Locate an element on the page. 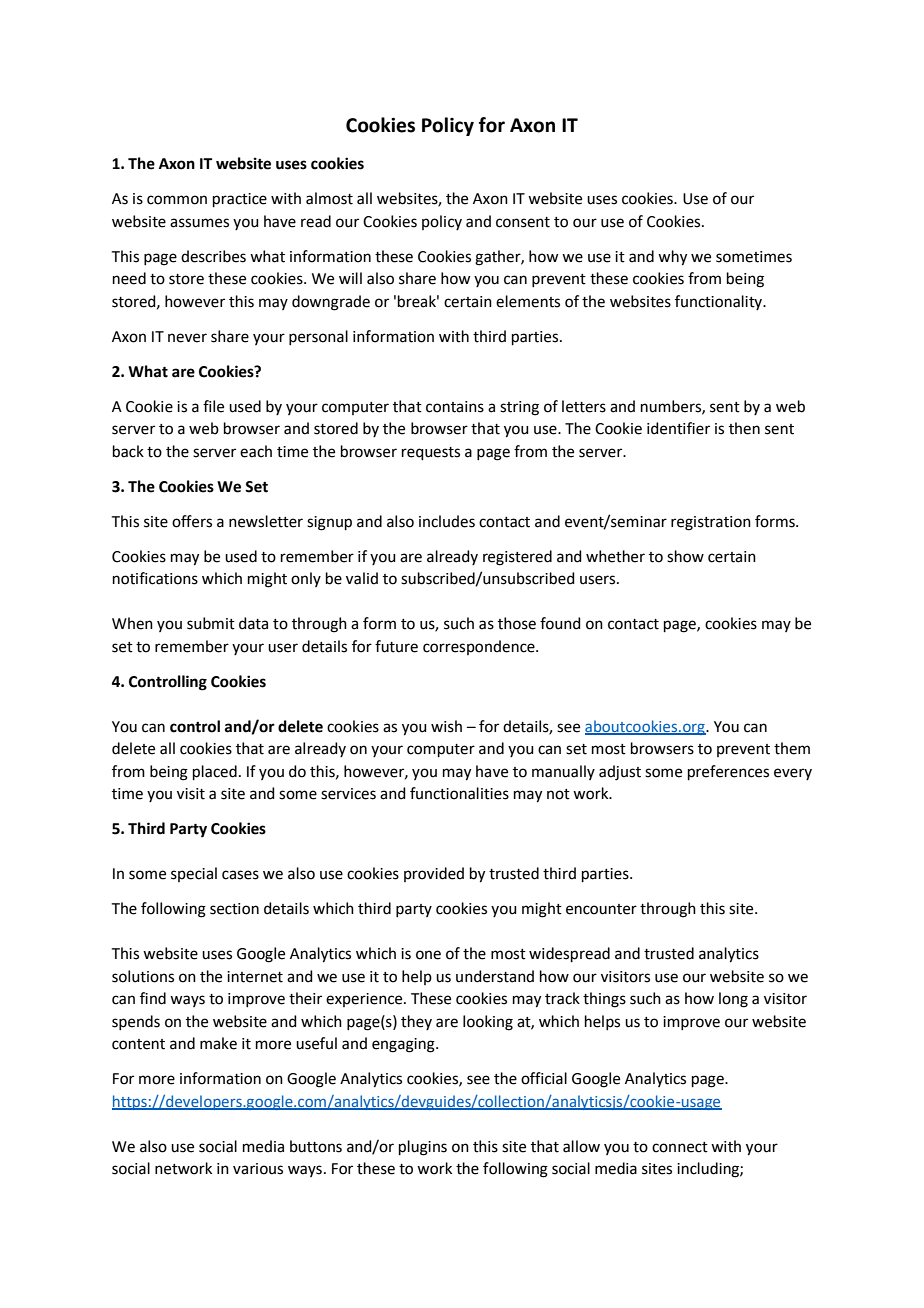 The image size is (924, 1308). elements is located at coordinates (528, 301).
